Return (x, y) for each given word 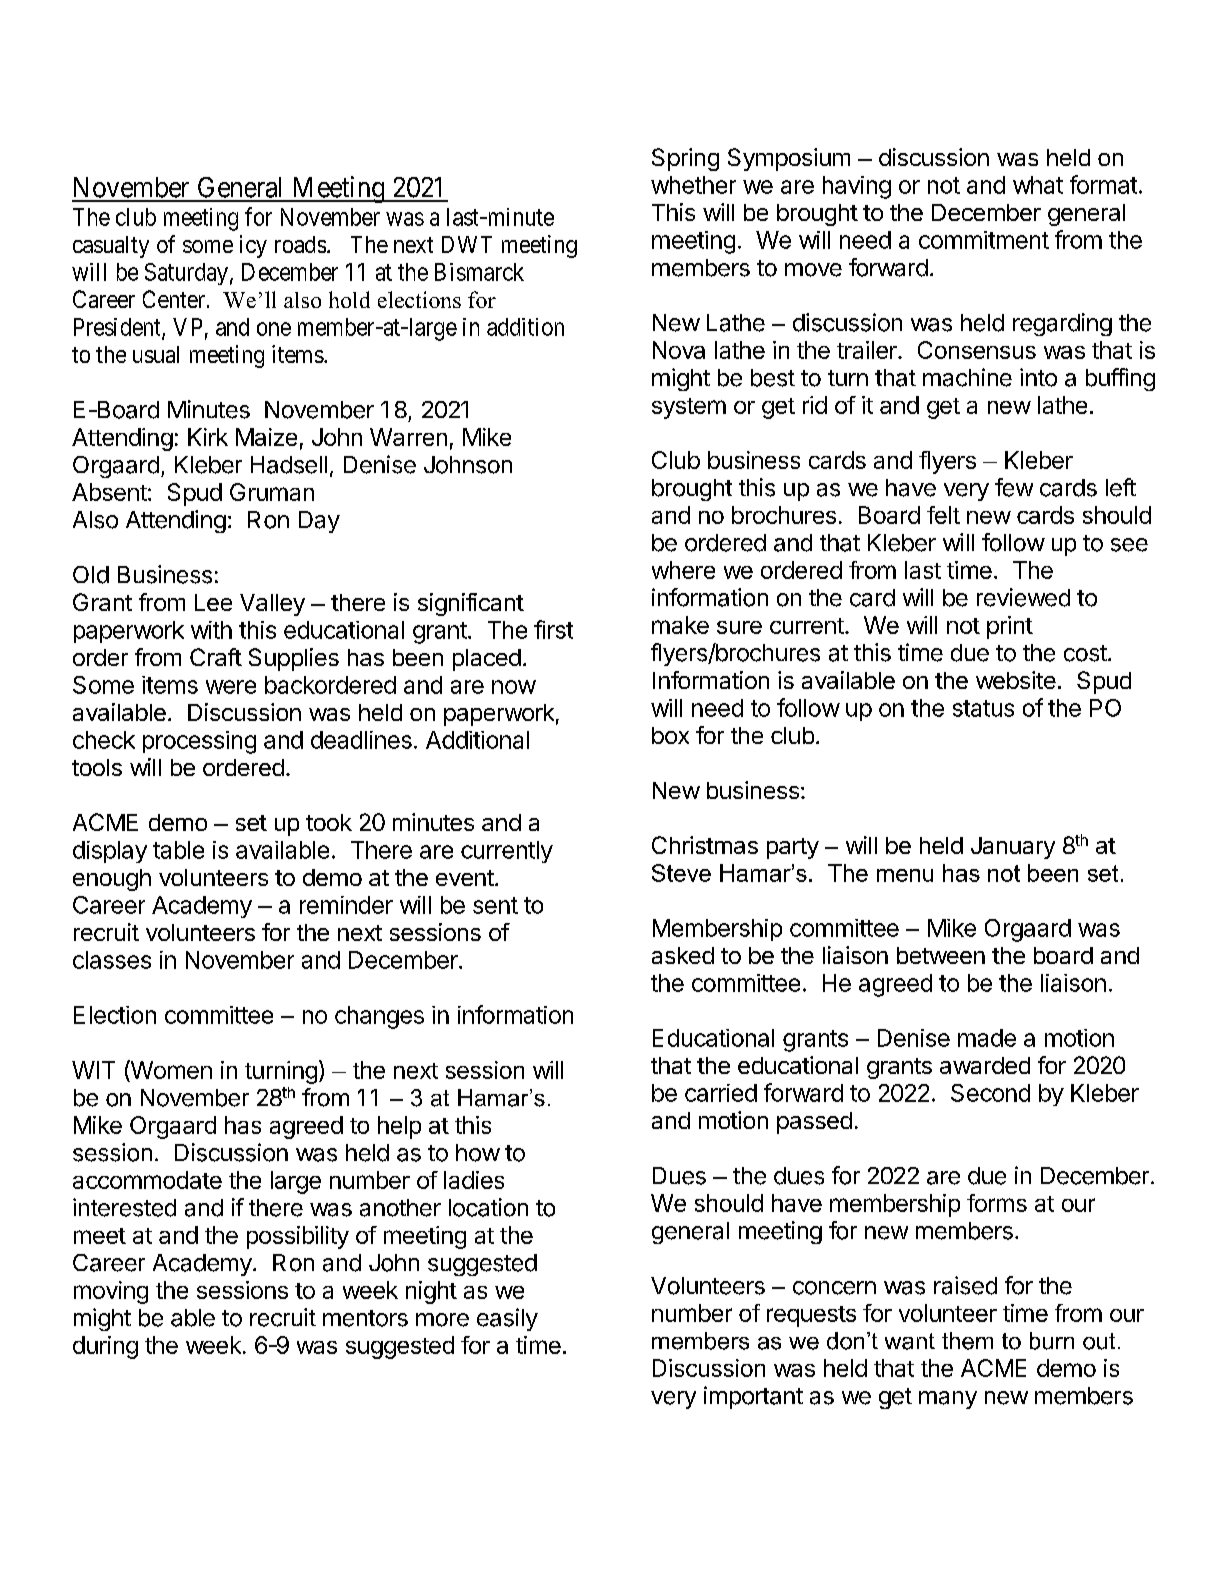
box (670, 735)
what (1038, 185)
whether (693, 185)
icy (253, 246)
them (967, 1341)
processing (199, 742)
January (1013, 848)
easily (507, 1319)
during (105, 1347)
